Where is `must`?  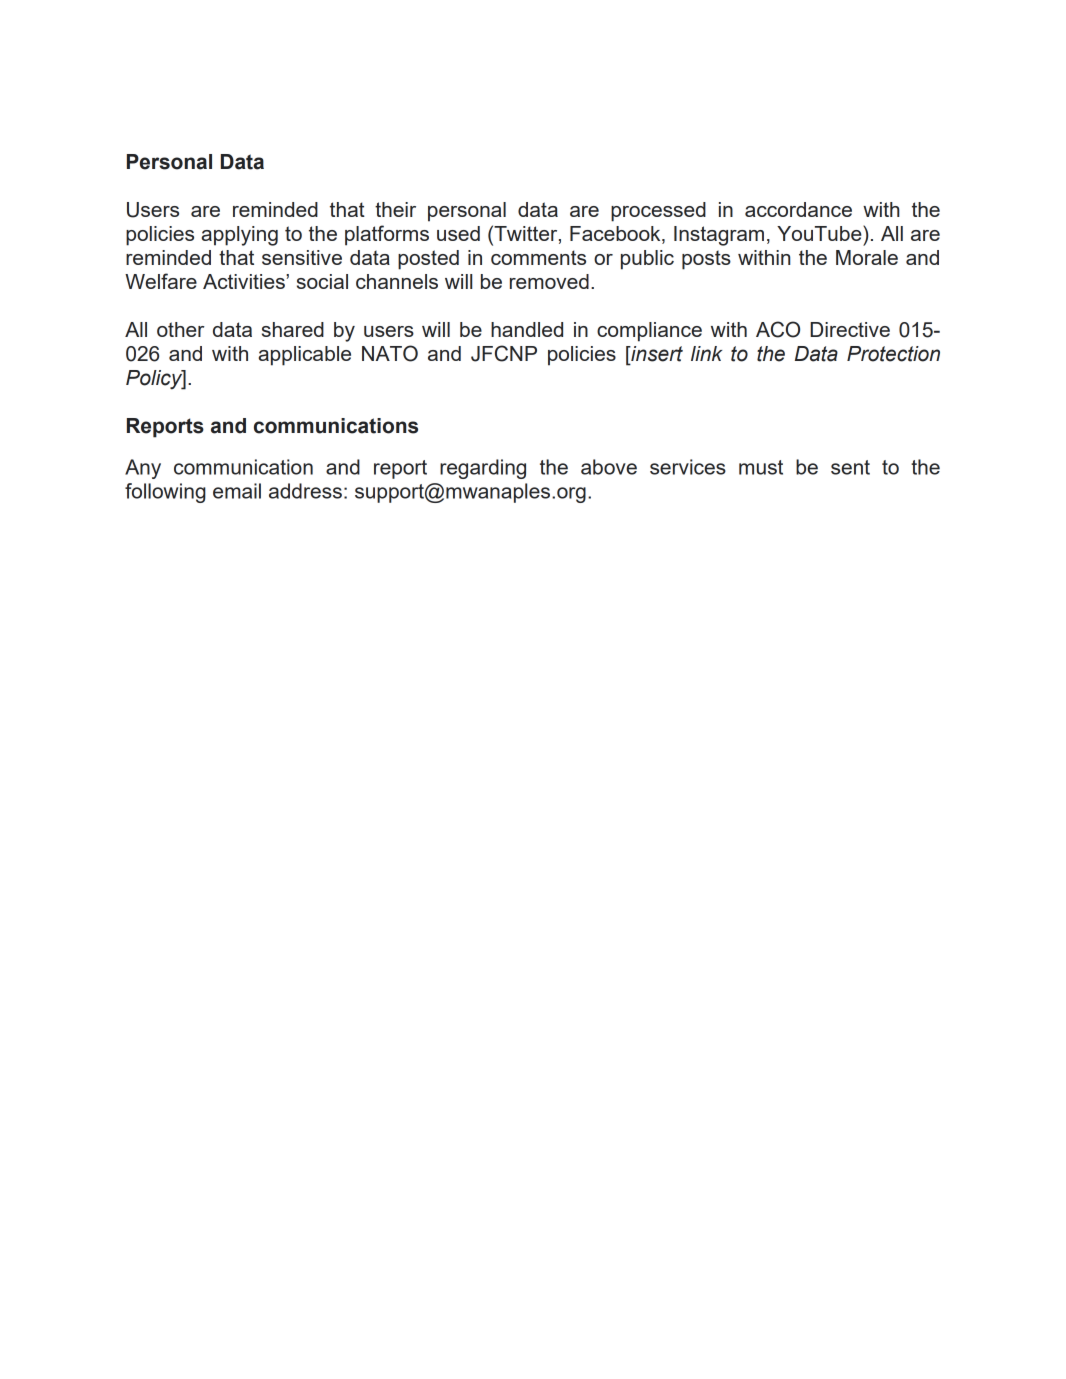 must is located at coordinates (761, 467).
